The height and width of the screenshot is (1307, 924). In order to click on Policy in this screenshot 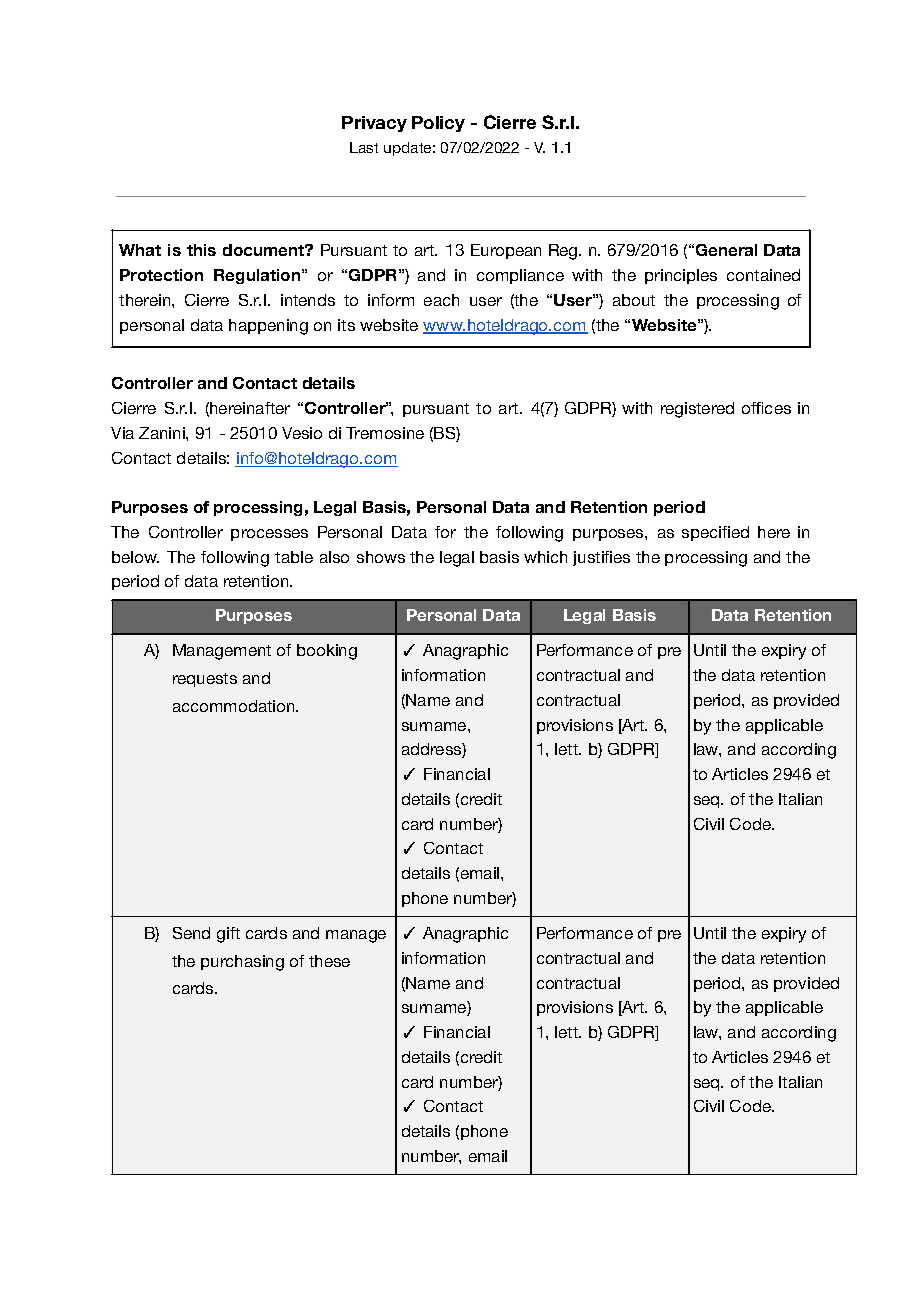, I will do `click(438, 124)`.
